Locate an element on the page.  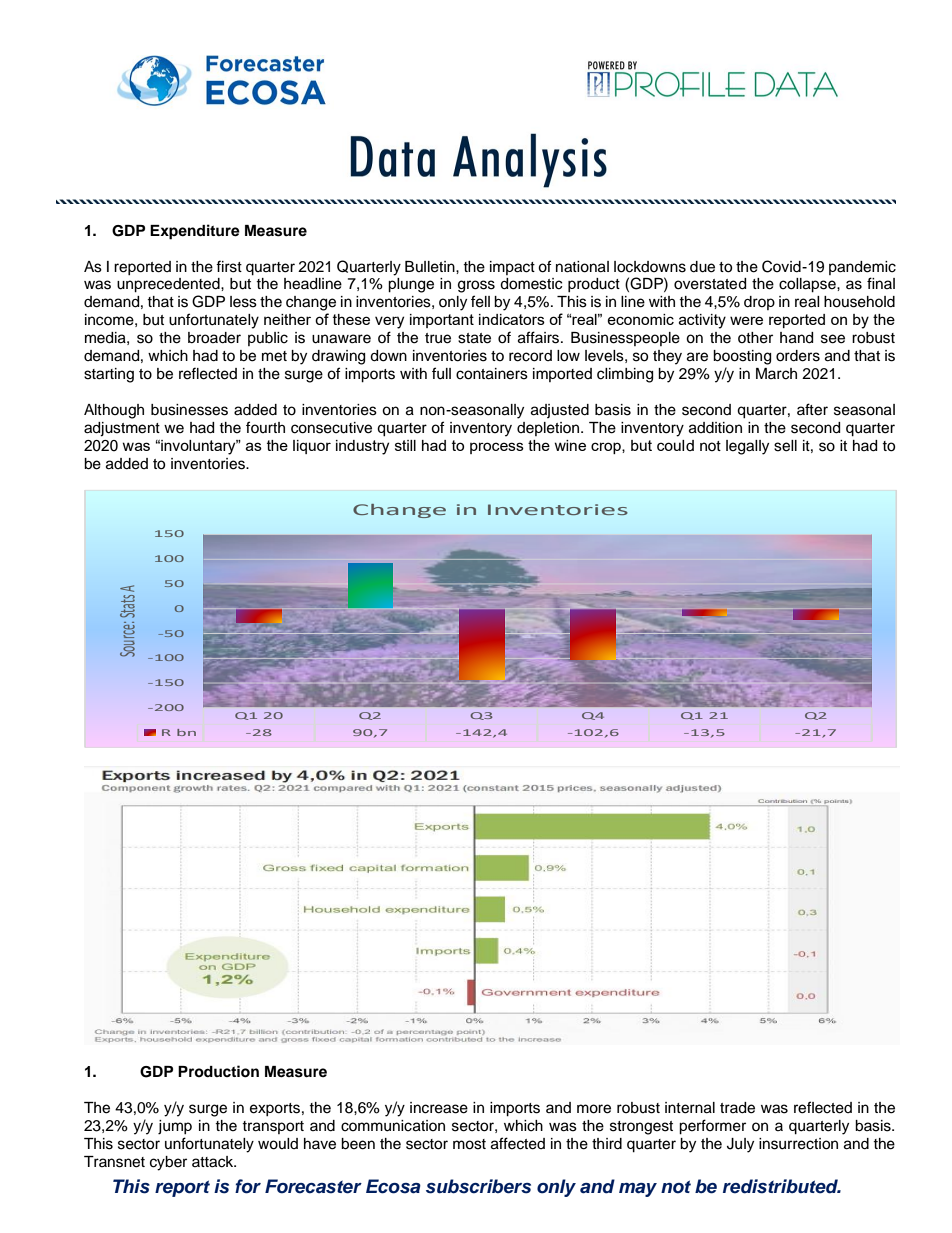
trade is located at coordinates (737, 1108).
